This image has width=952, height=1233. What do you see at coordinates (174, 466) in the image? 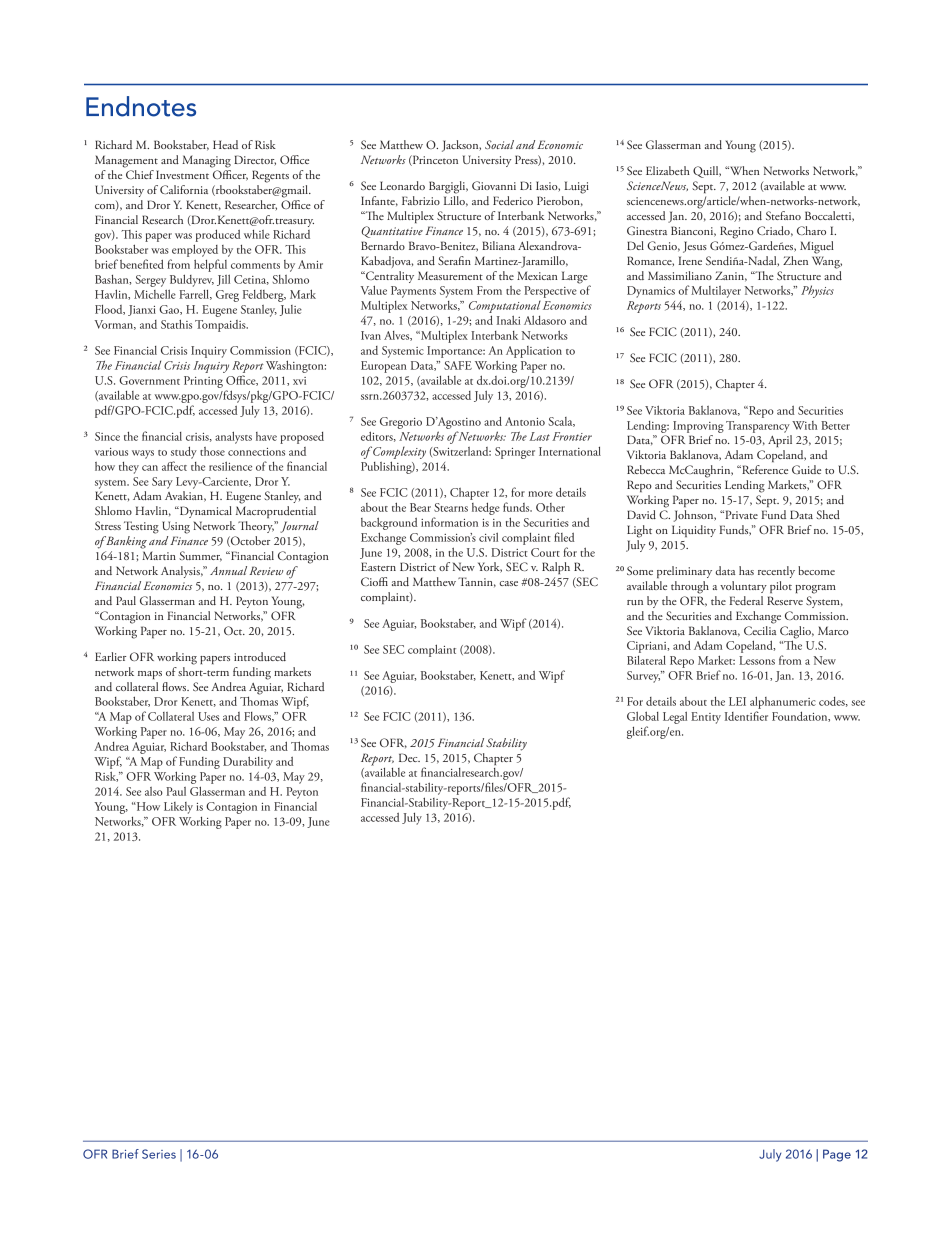
I see `affect` at bounding box center [174, 466].
